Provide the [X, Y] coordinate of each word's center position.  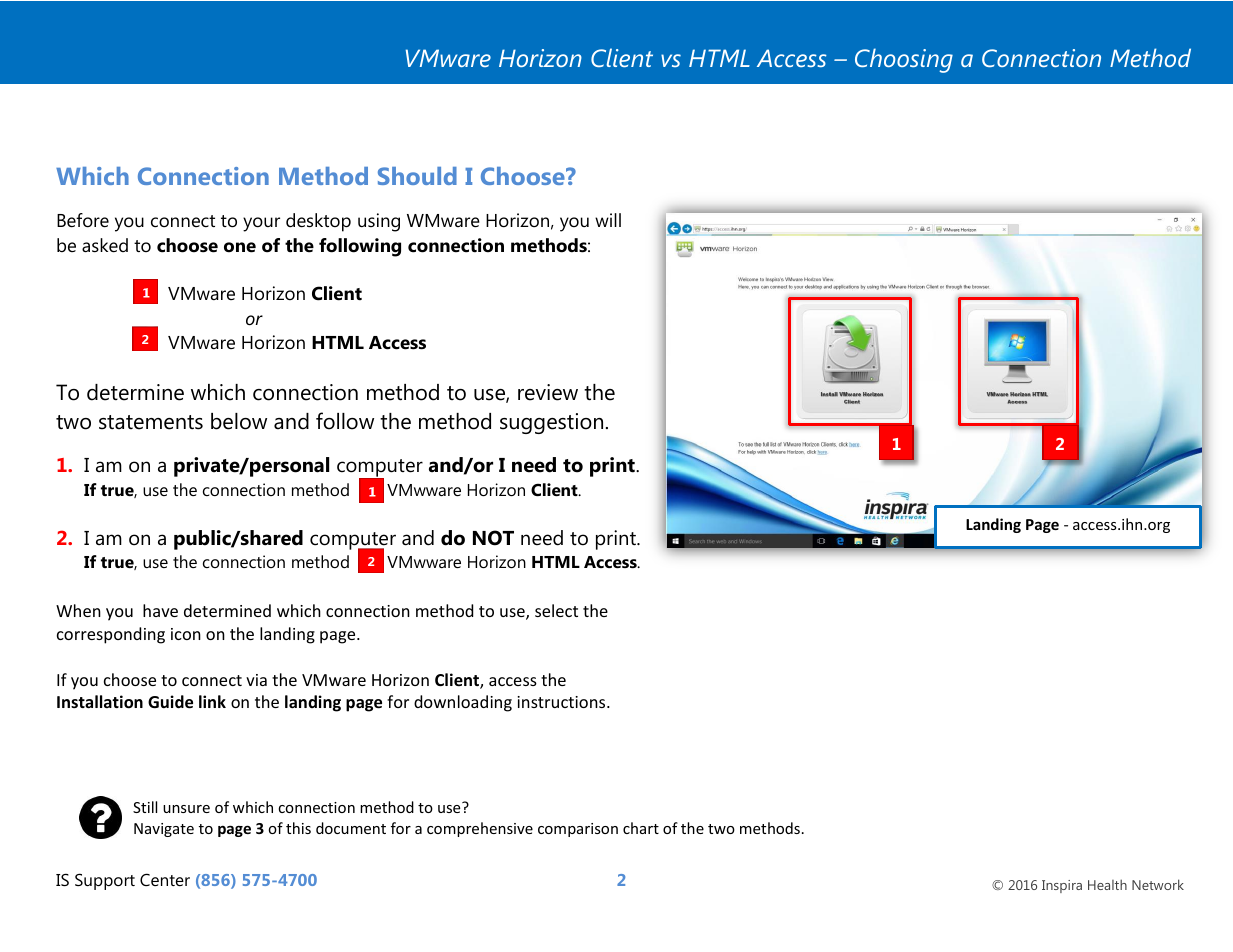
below [239, 421]
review [548, 392]
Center [165, 879]
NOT [493, 538]
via [256, 680]
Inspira [1062, 886]
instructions [562, 702]
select [556, 610]
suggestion [551, 423]
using [379, 222]
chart [641, 828]
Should [417, 176]
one [240, 247]
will [608, 220]
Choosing [904, 60]
